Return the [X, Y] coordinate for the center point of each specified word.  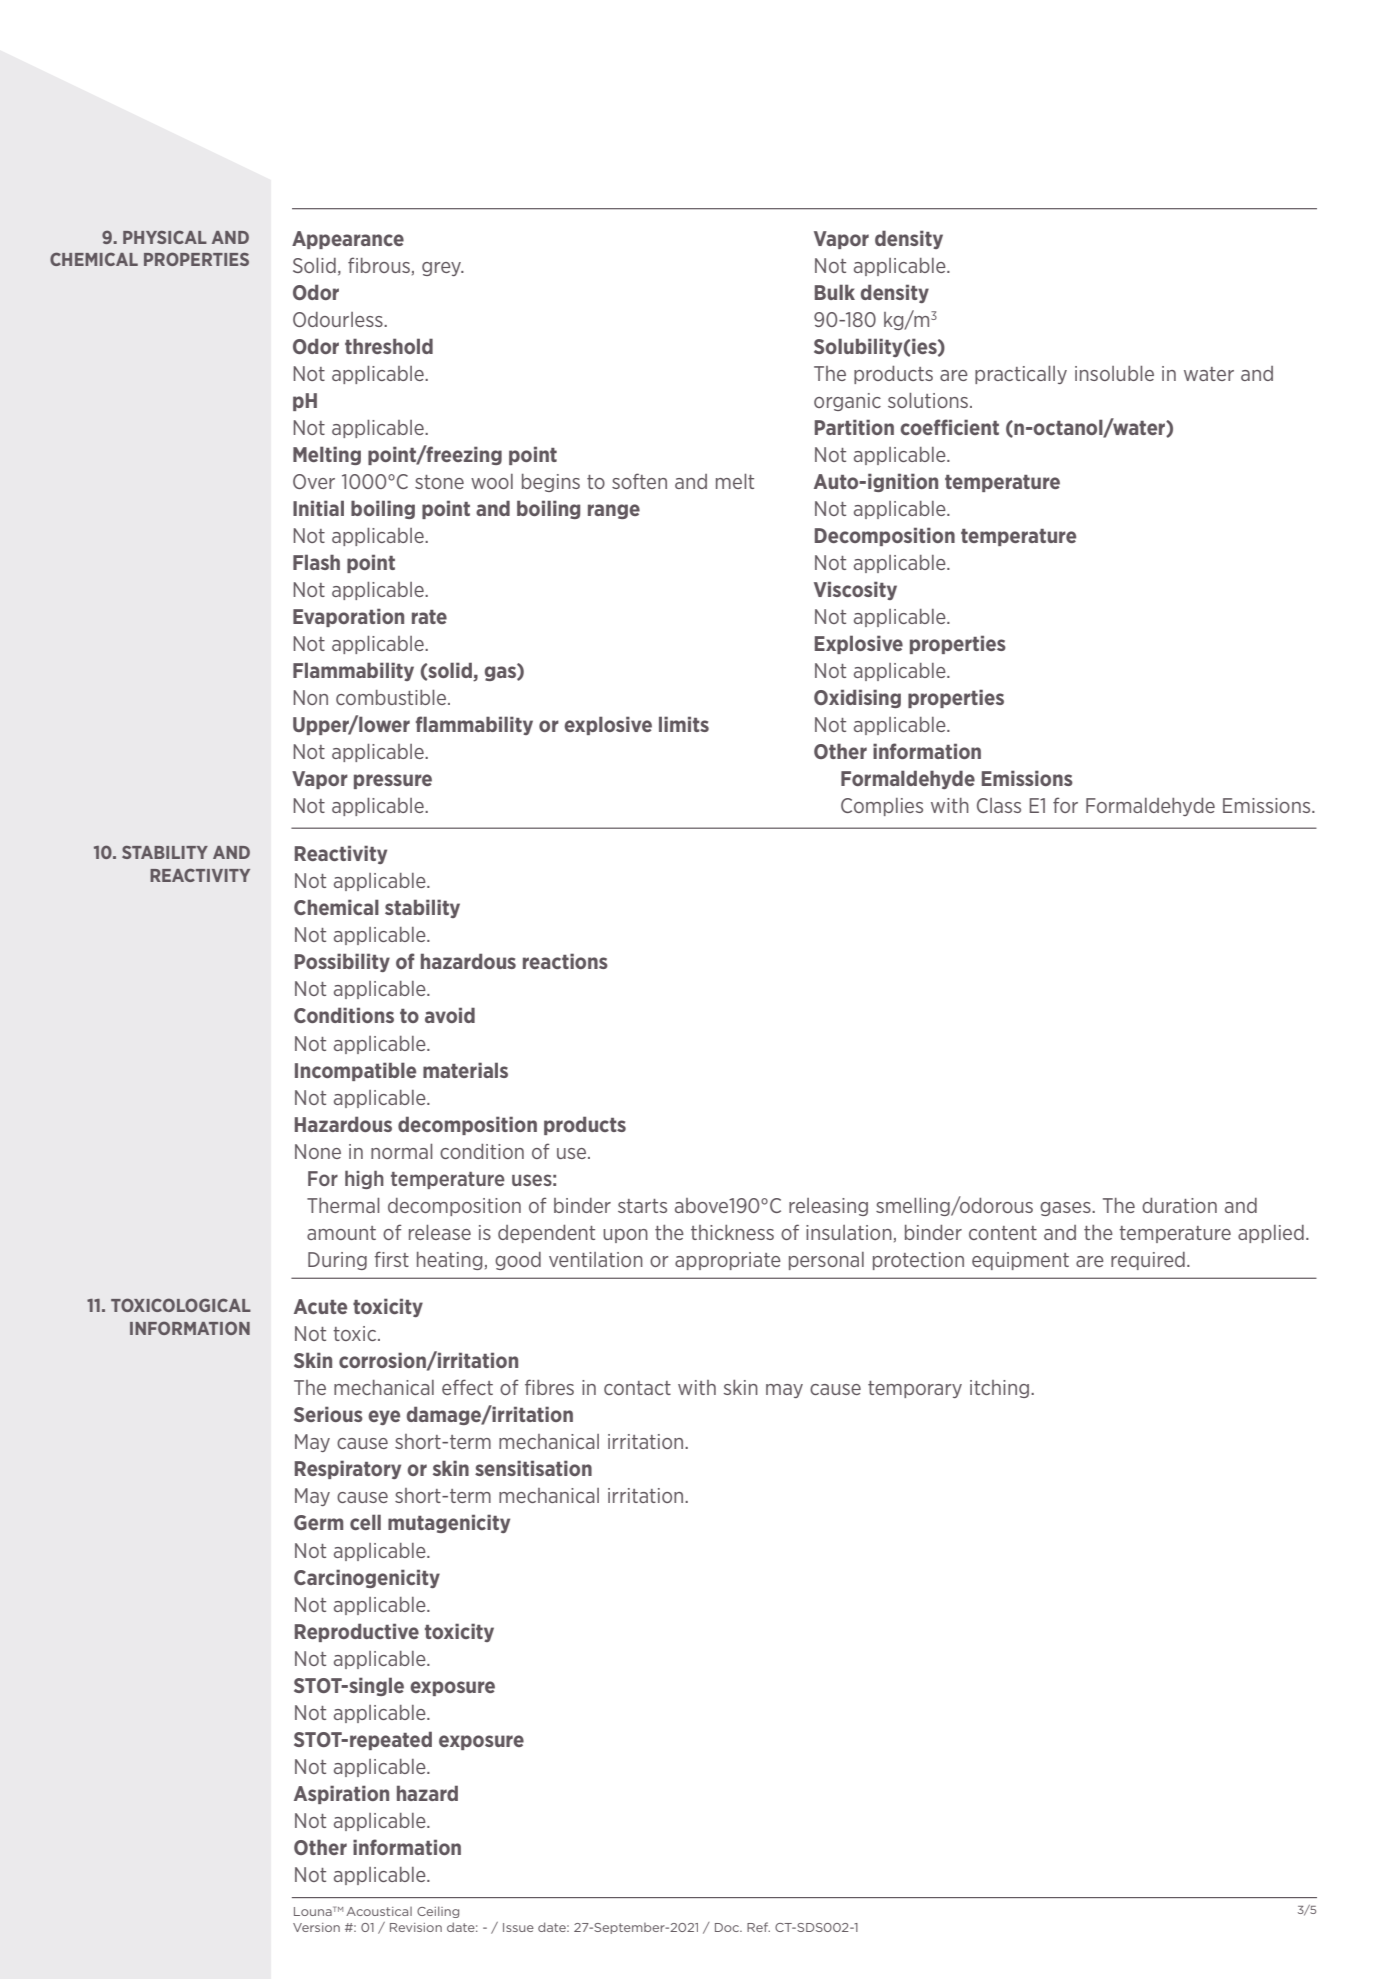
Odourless [339, 319]
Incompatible [355, 1071]
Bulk [835, 292]
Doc [728, 1927]
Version [316, 1927]
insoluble [1114, 373]
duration [1179, 1205]
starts [642, 1206]
